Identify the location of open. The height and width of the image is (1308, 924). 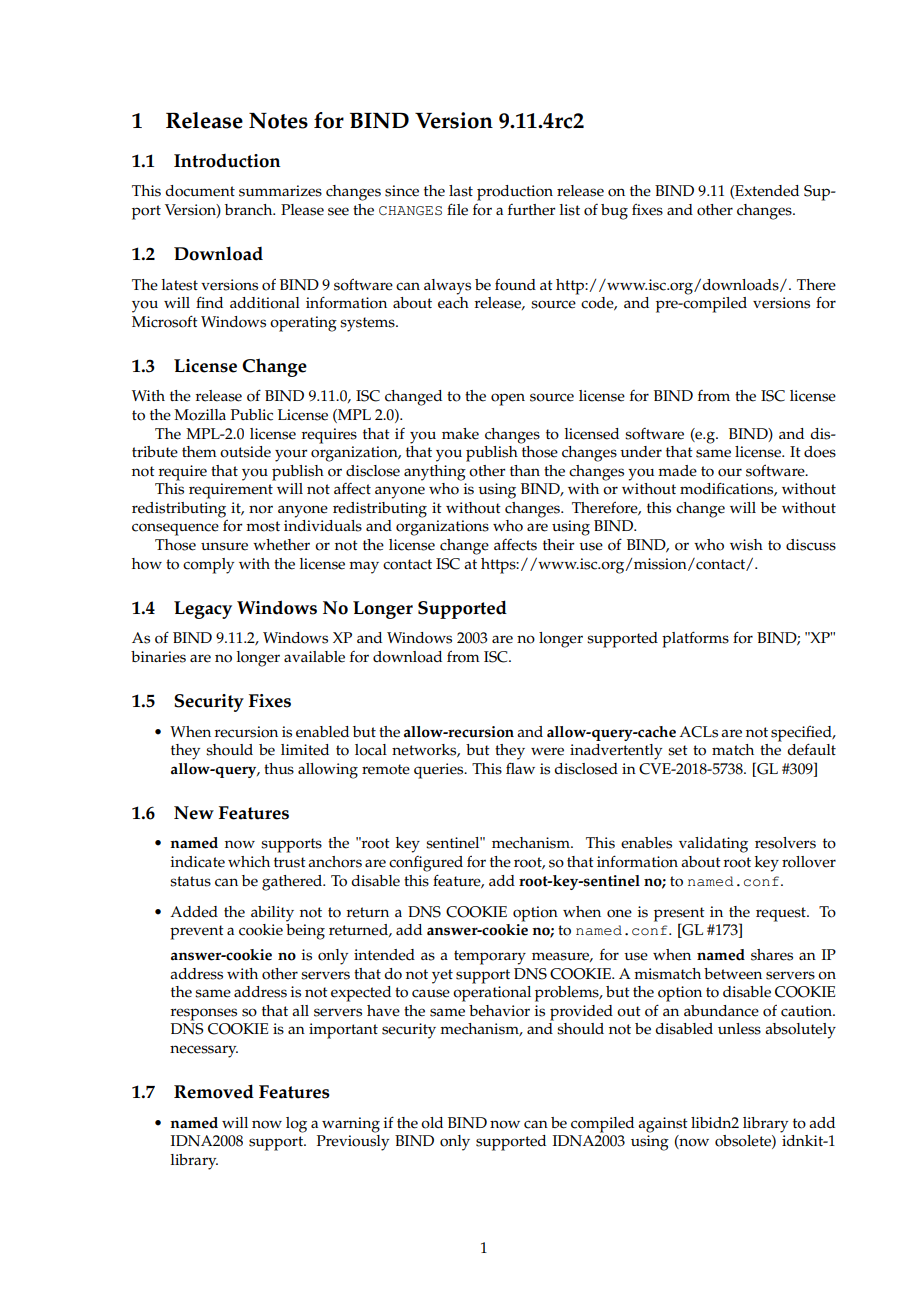
(508, 399).
